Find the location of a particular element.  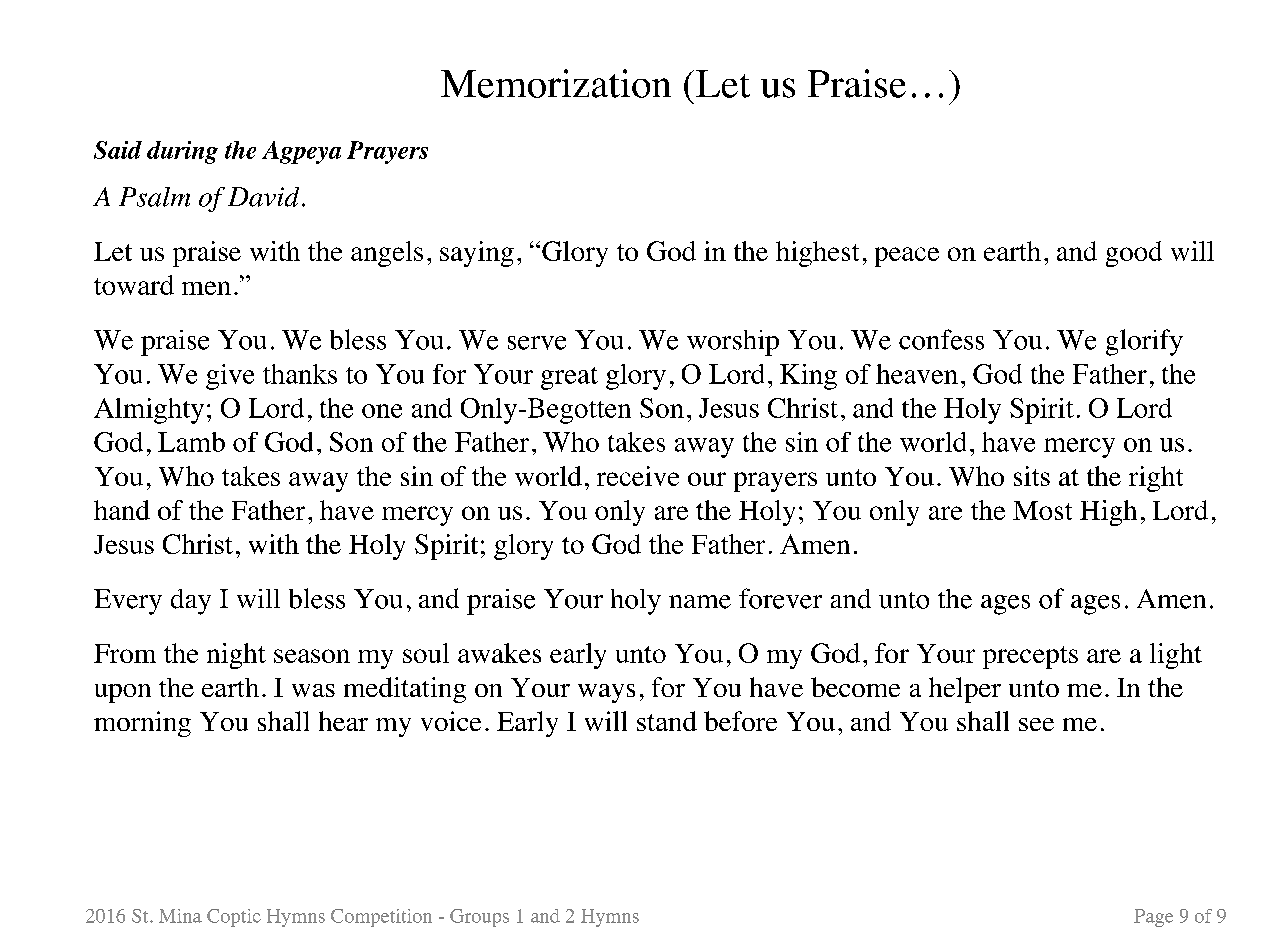

during is located at coordinates (182, 152).
